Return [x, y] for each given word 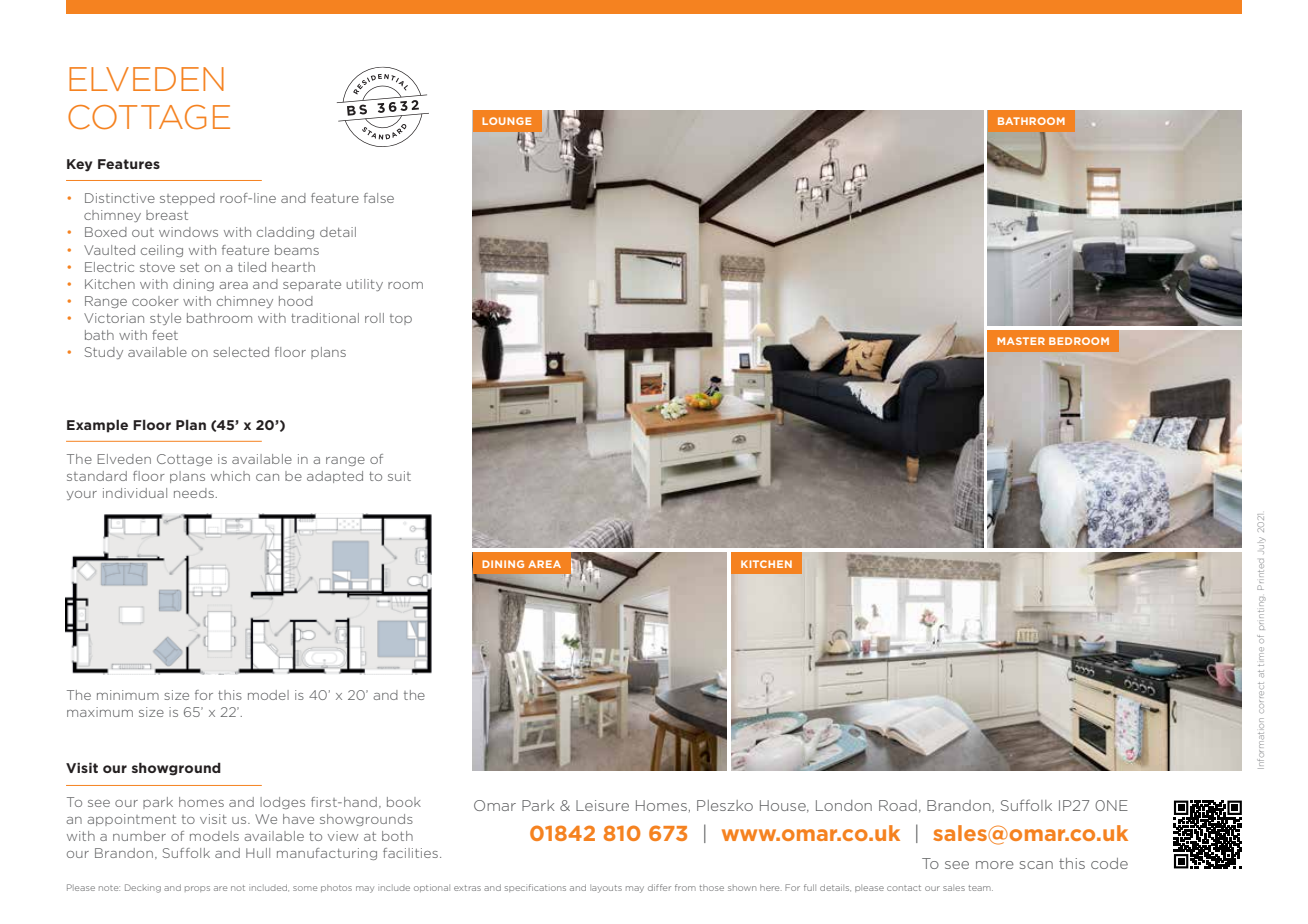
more [995, 865]
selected [241, 352]
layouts [606, 889]
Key [79, 165]
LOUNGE [506, 121]
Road [898, 805]
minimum [128, 695]
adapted [335, 477]
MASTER [1021, 341]
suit [399, 476]
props [197, 889]
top [401, 319]
